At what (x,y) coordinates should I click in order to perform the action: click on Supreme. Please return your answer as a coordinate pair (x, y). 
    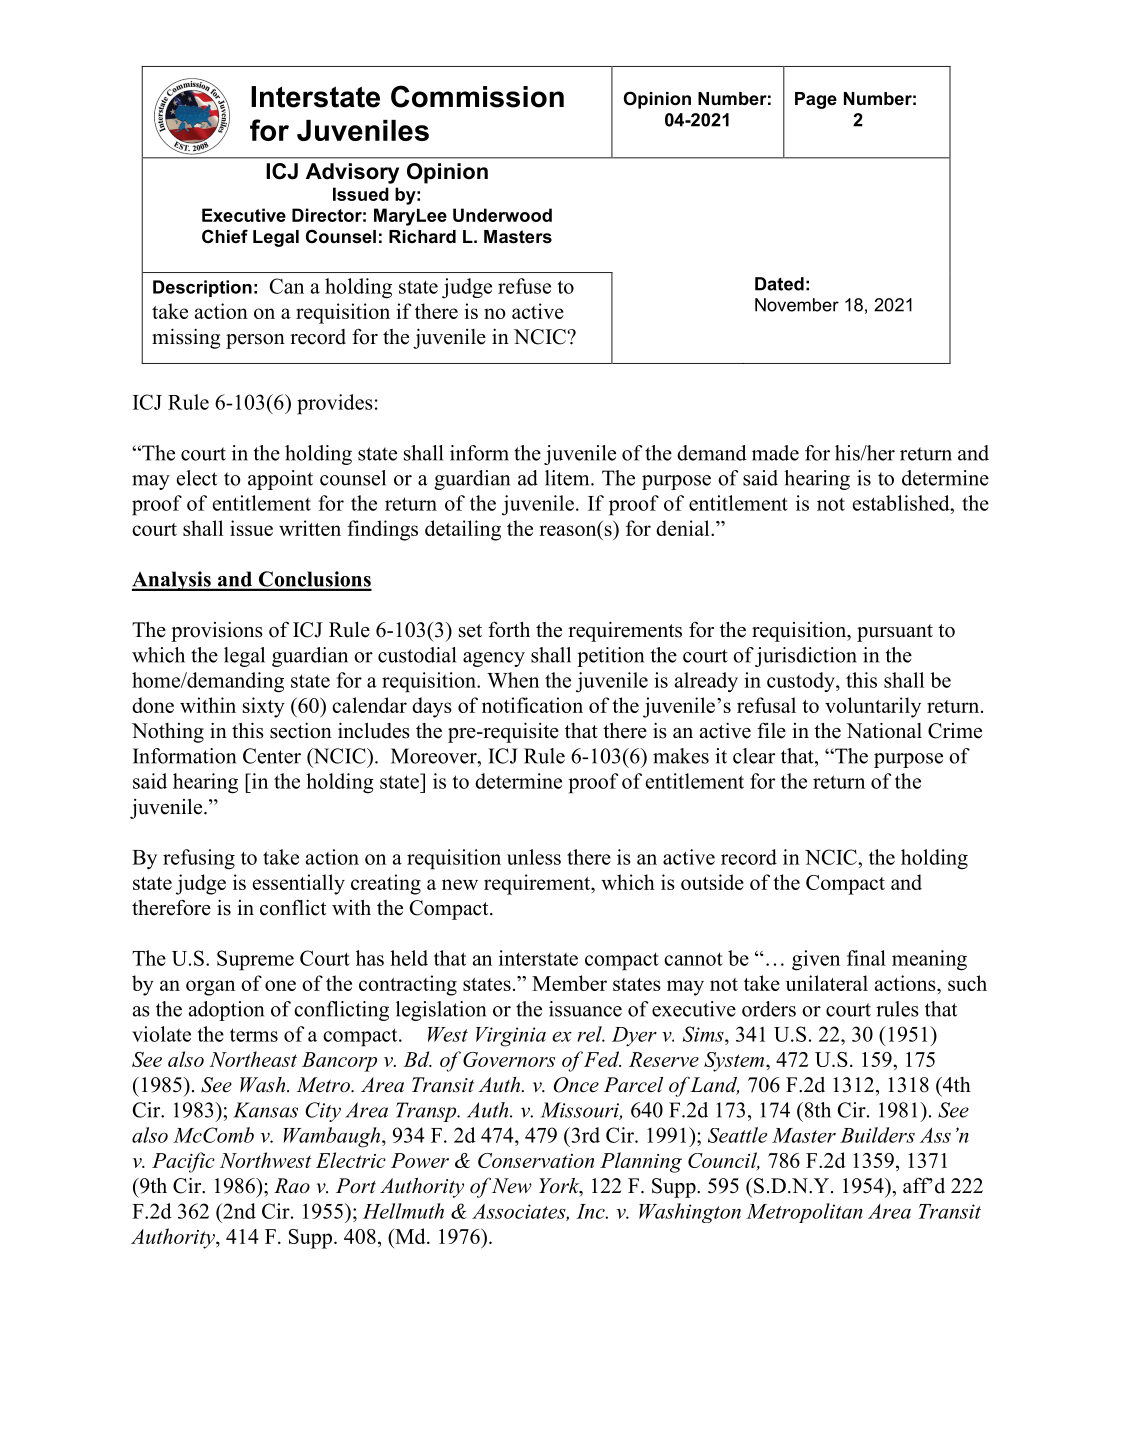
    Looking at the image, I should click on (255, 960).
